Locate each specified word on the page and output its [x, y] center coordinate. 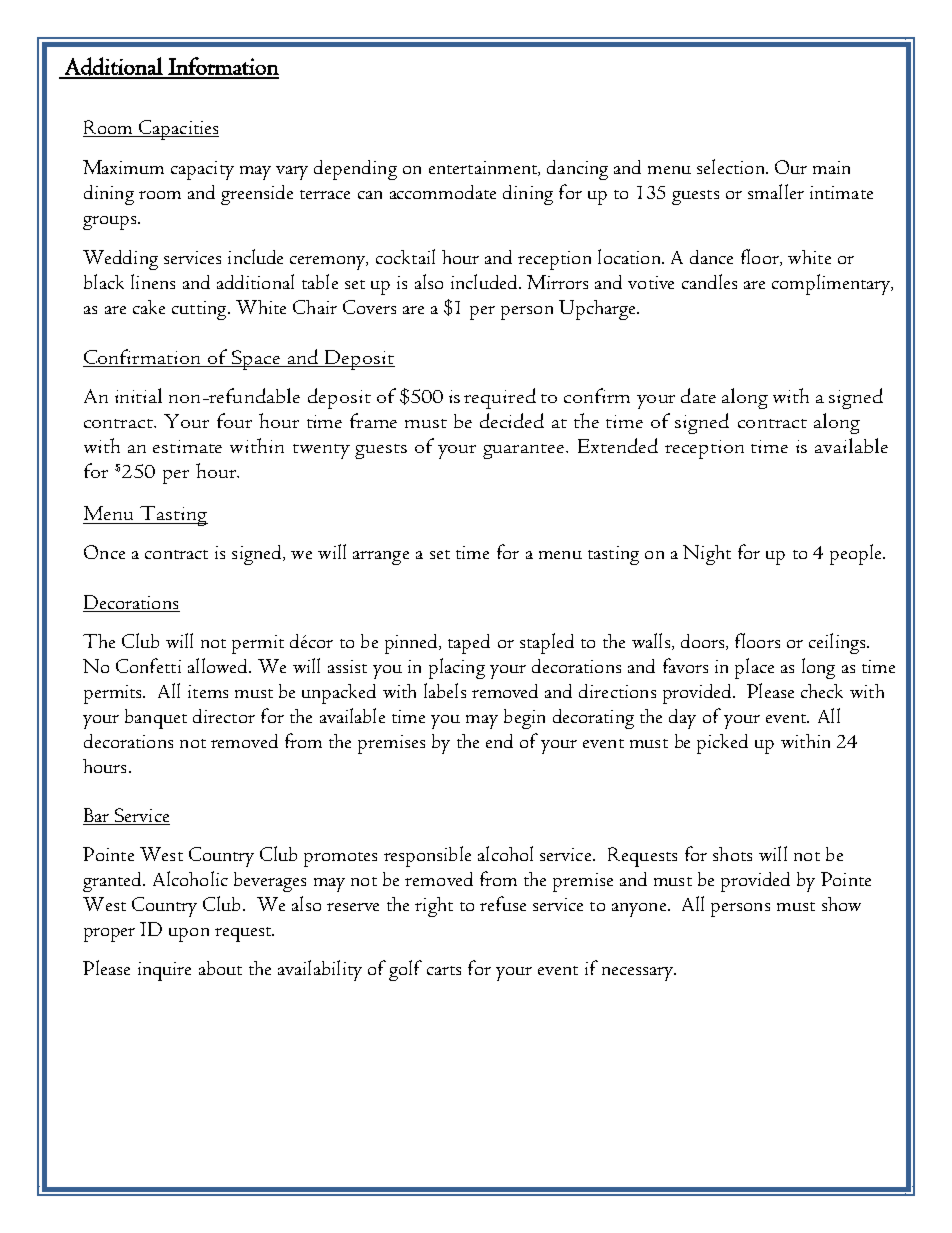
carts [444, 970]
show [841, 904]
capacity [202, 170]
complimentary [832, 284]
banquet [156, 719]
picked [722, 744]
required [500, 398]
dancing [577, 170]
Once [104, 552]
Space [256, 360]
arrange [381, 558]
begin [524, 719]
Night [707, 555]
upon [189, 935]
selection [732, 166]
